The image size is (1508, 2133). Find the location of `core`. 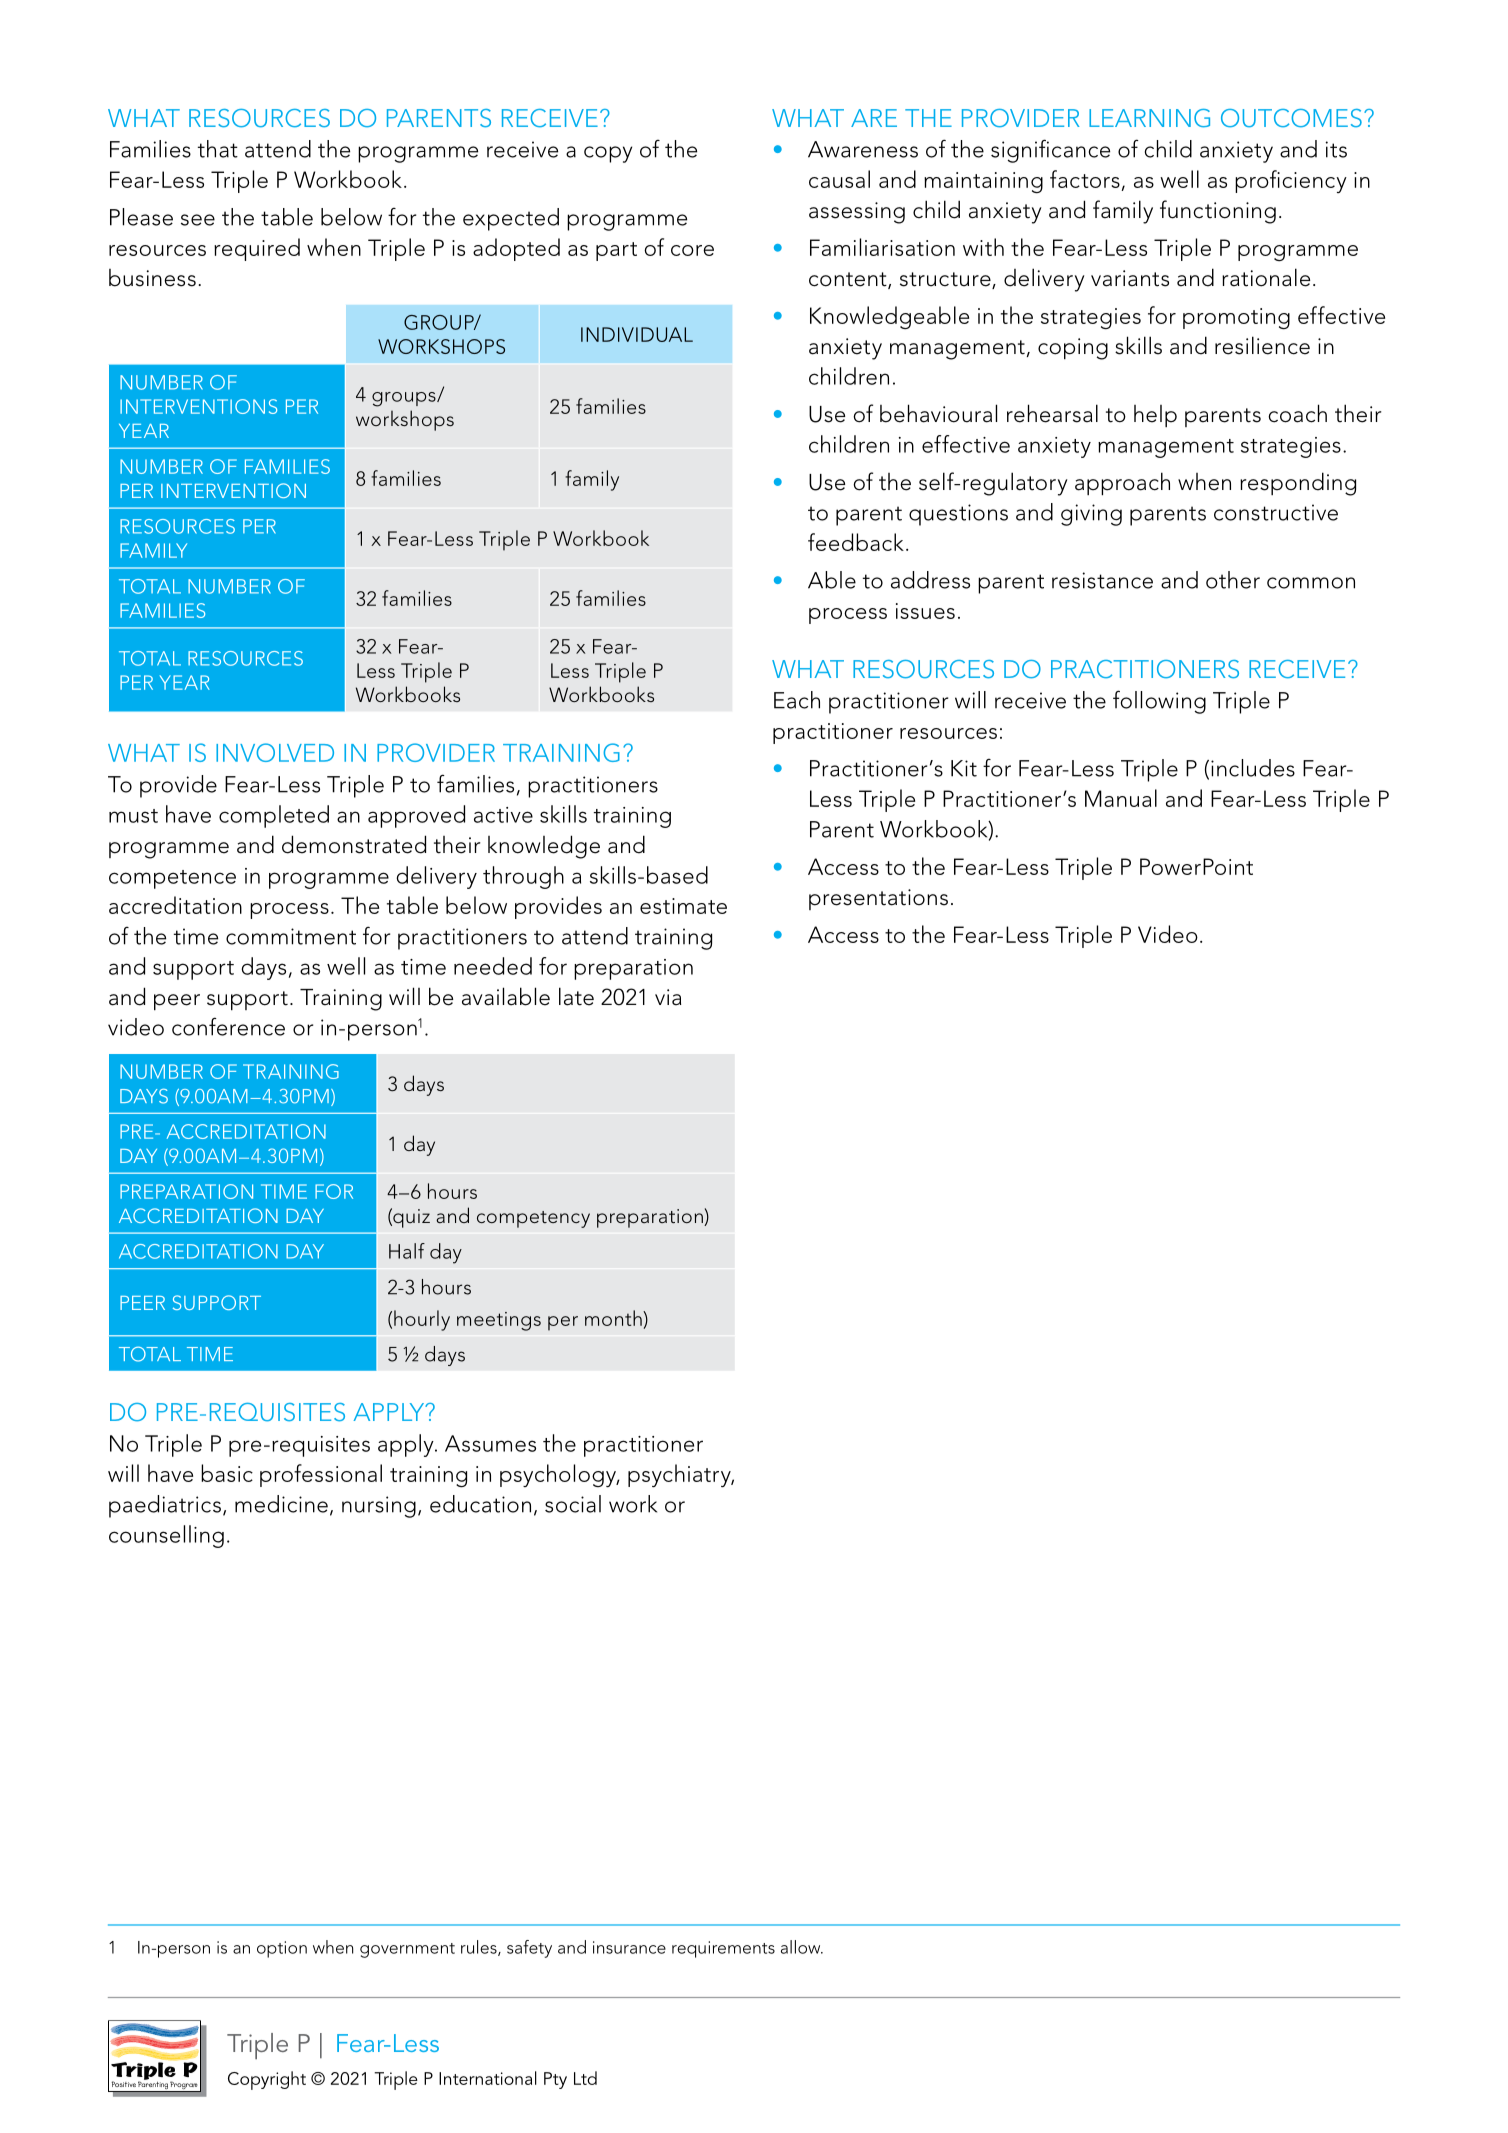

core is located at coordinates (692, 250).
